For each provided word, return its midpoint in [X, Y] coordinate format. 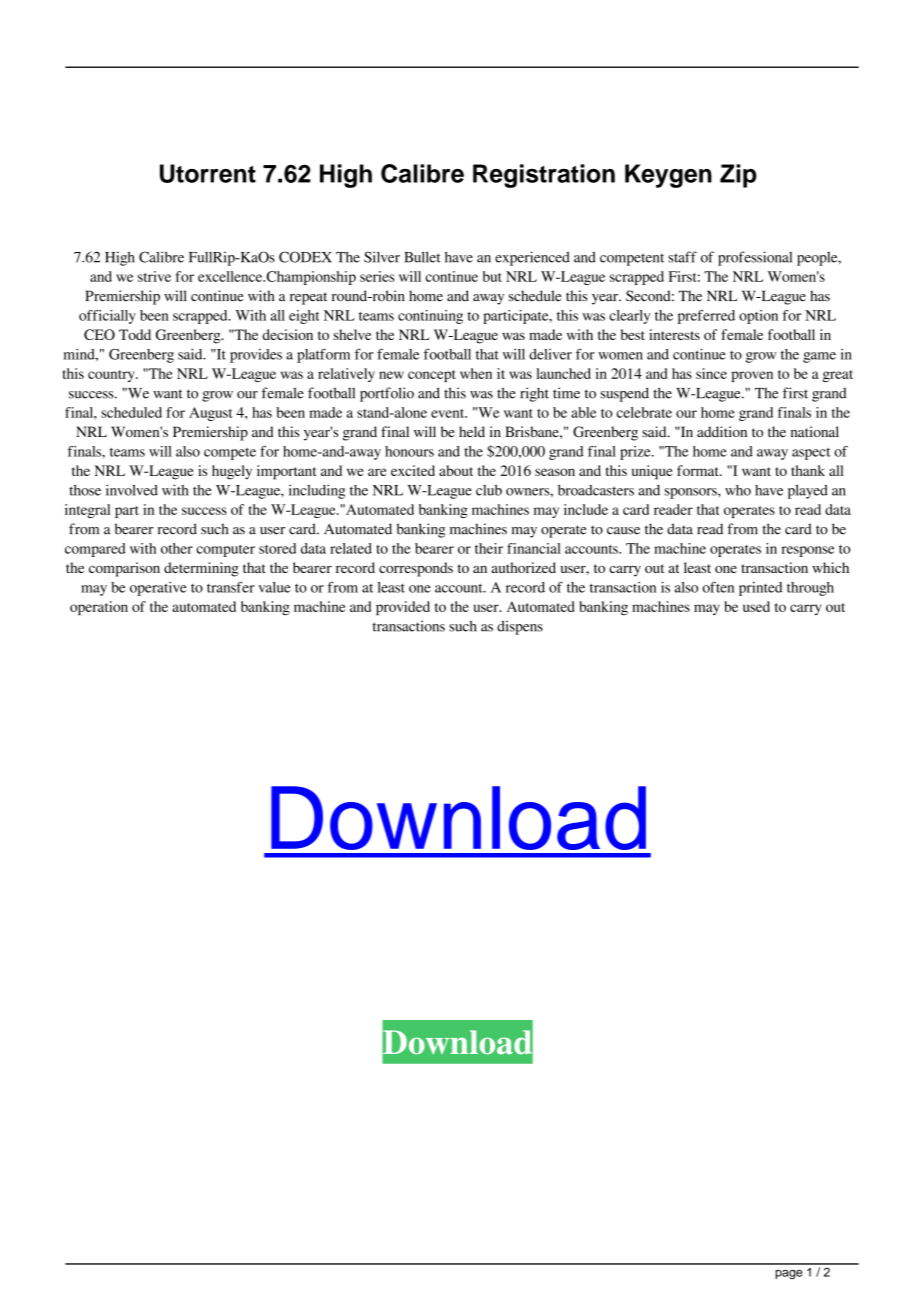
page [788, 1275]
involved [132, 490]
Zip [738, 176]
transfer [230, 587]
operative [158, 589]
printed [760, 589]
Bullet [422, 257]
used [756, 606]
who [738, 490]
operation [99, 608]
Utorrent [208, 173]
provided [403, 608]
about [456, 470]
